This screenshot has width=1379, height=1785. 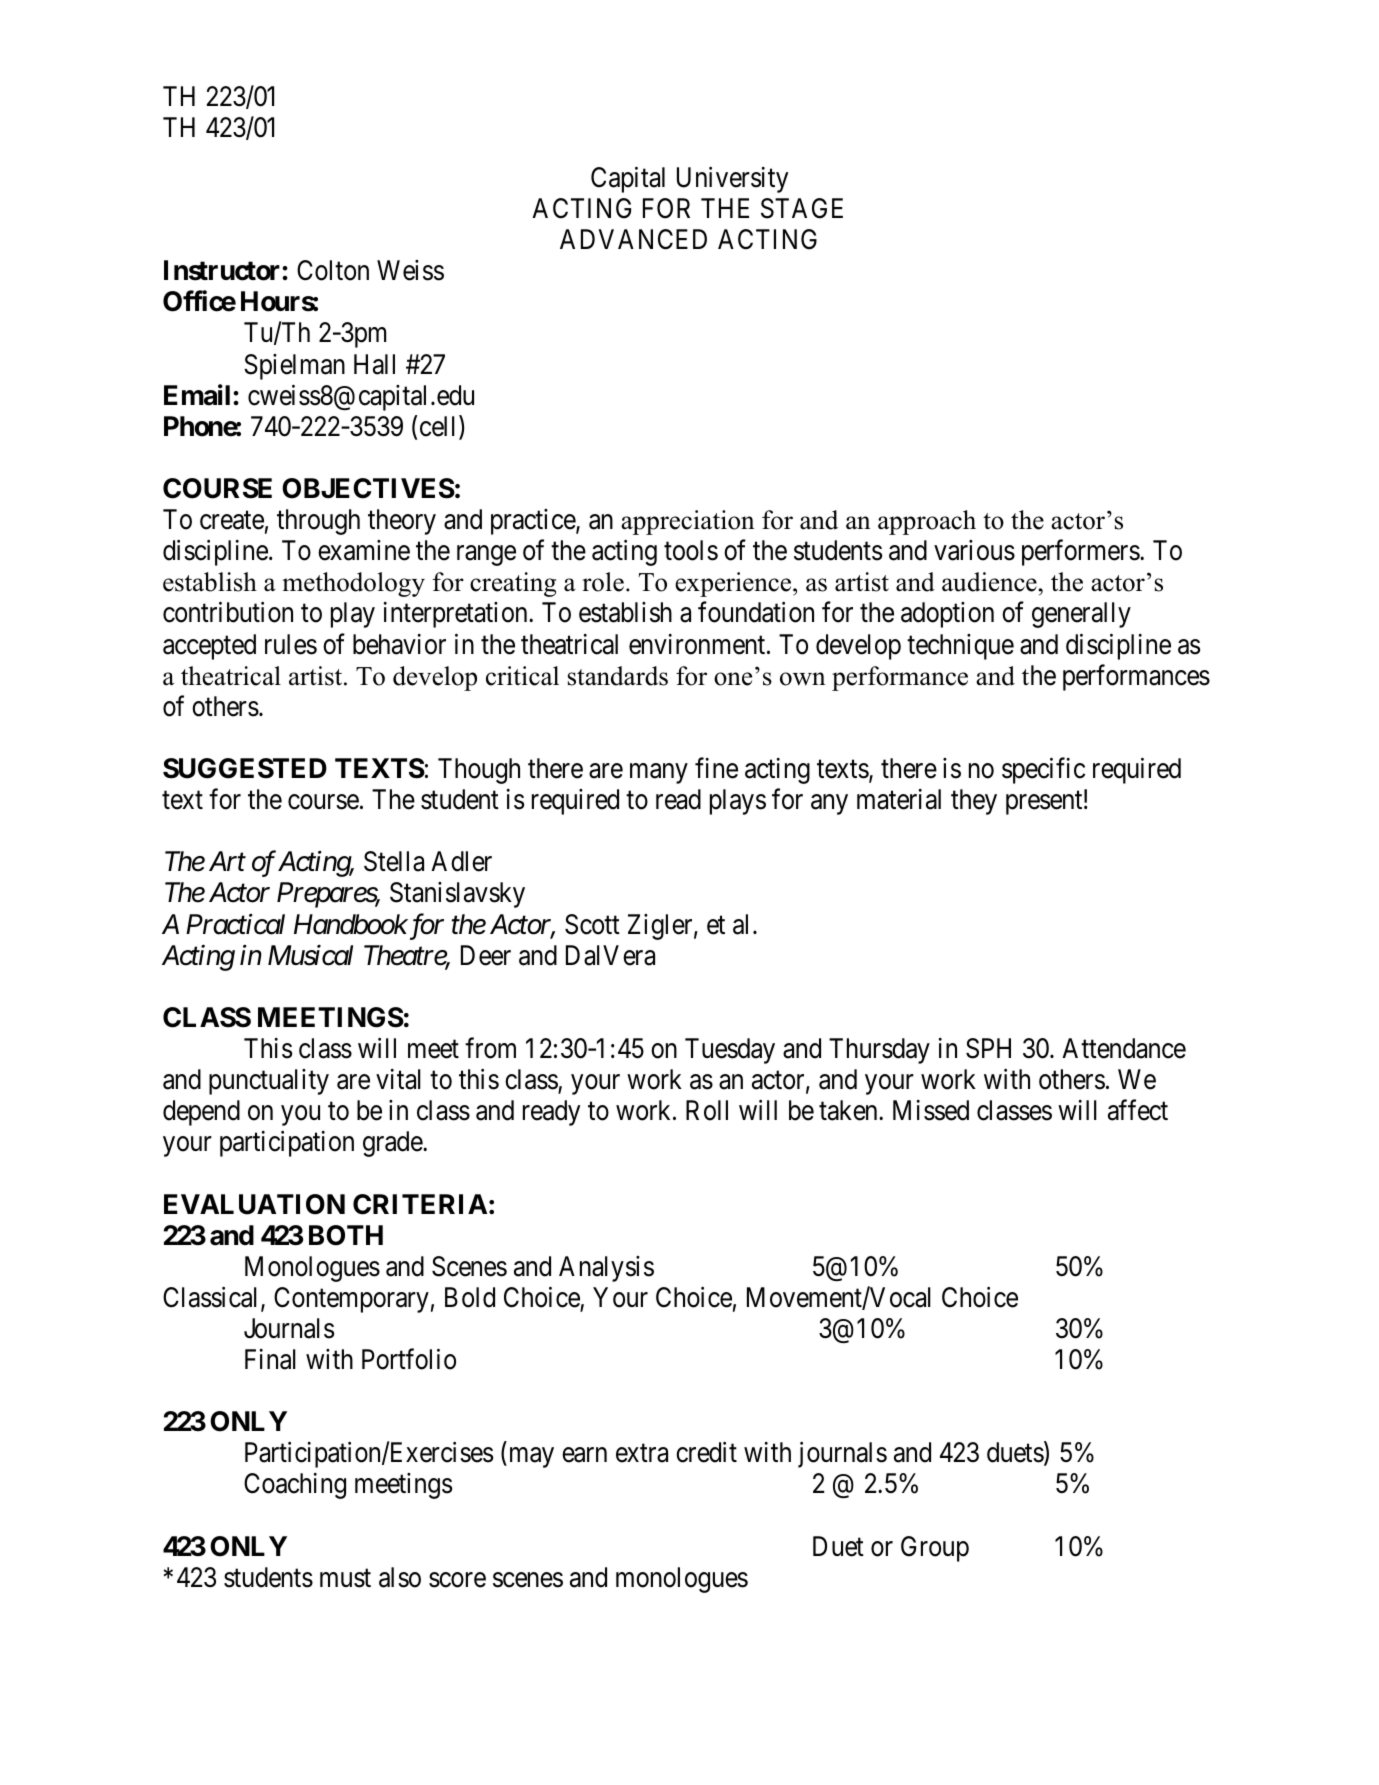 What do you see at coordinates (633, 239) in the screenshot?
I see `ADVANCED` at bounding box center [633, 239].
